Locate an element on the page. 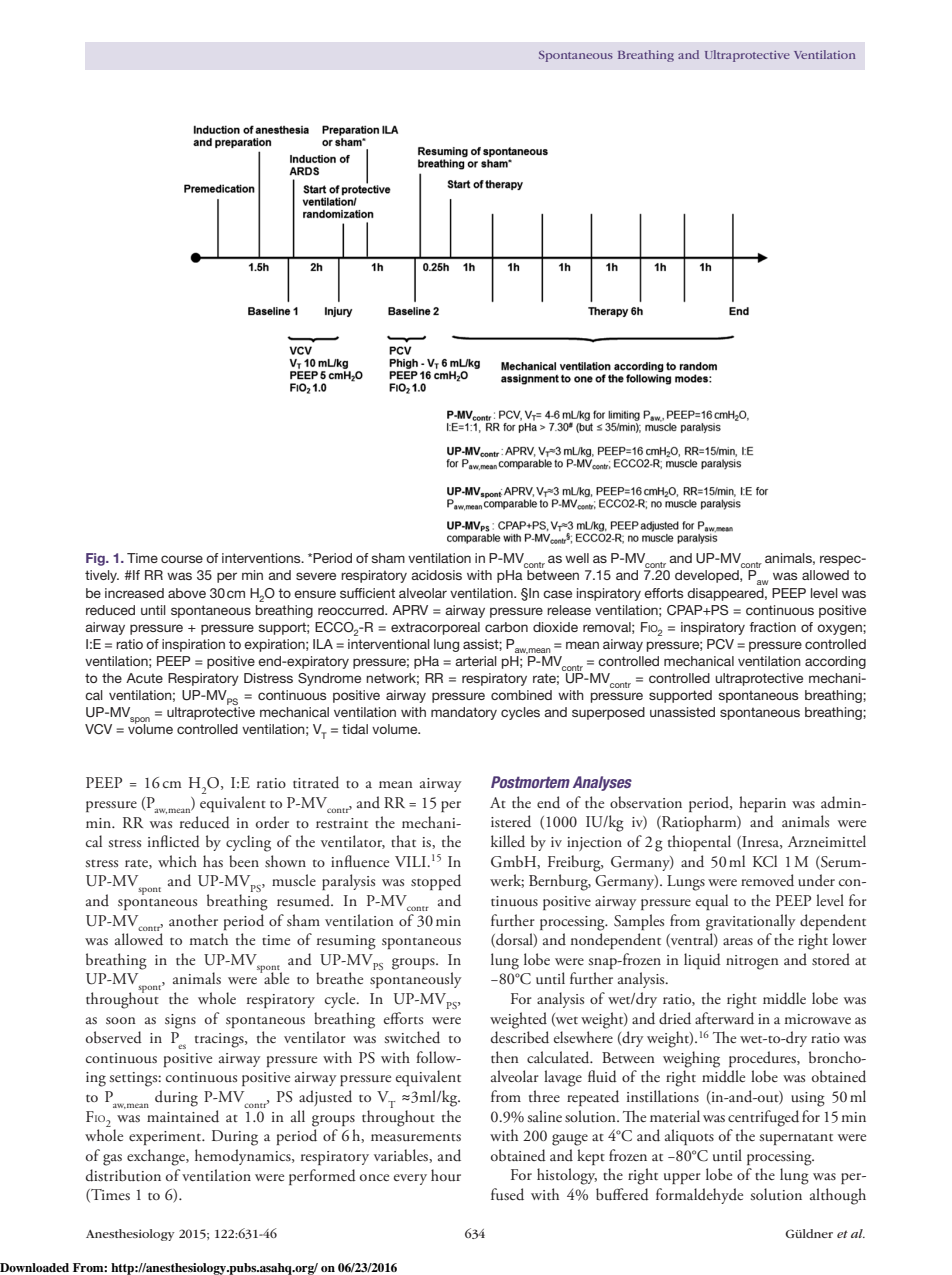 This page has width=952, height=1275. fraction is located at coordinates (772, 627).
